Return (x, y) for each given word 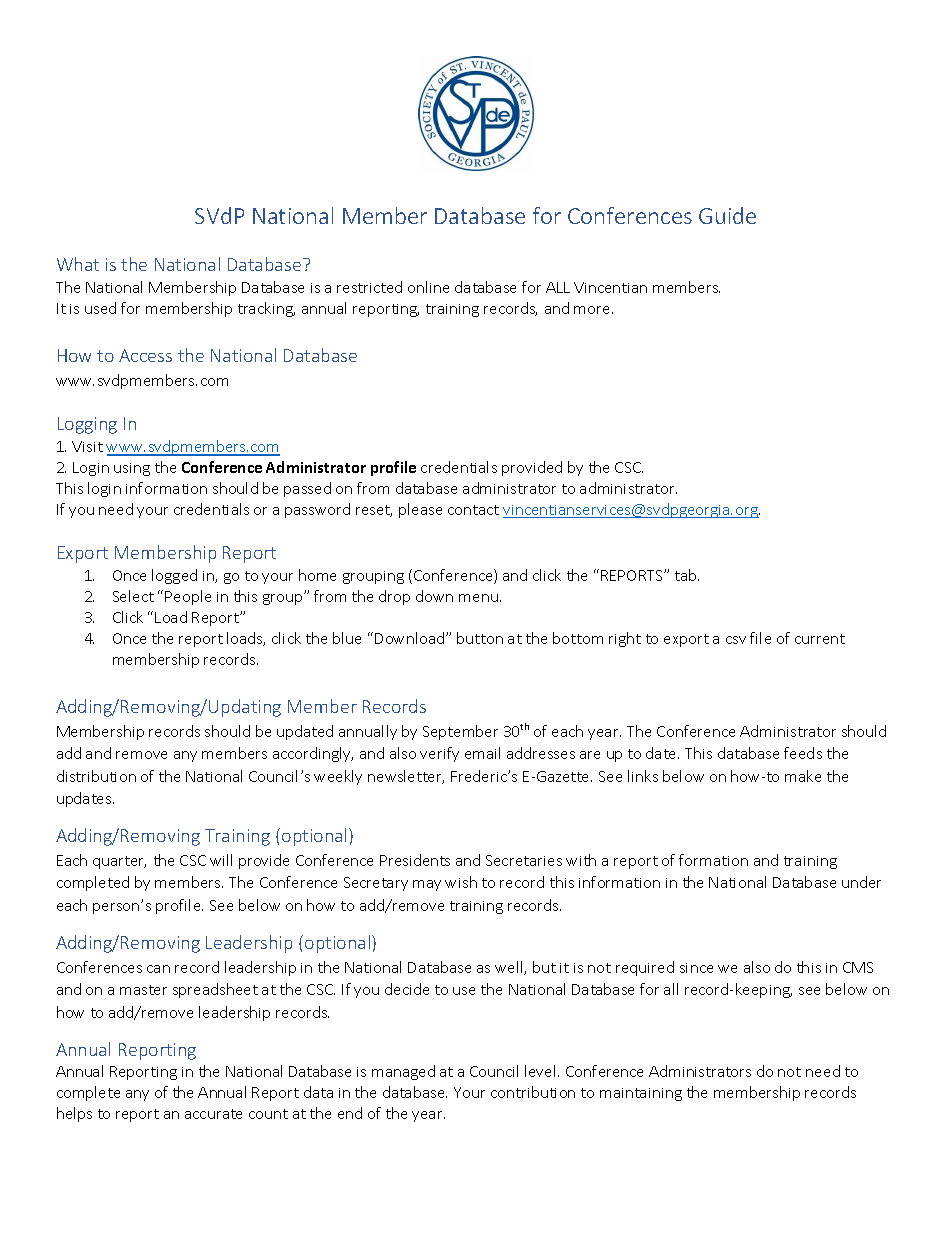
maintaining (641, 1094)
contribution (533, 1092)
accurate (213, 1114)
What (78, 264)
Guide (727, 215)
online (428, 287)
